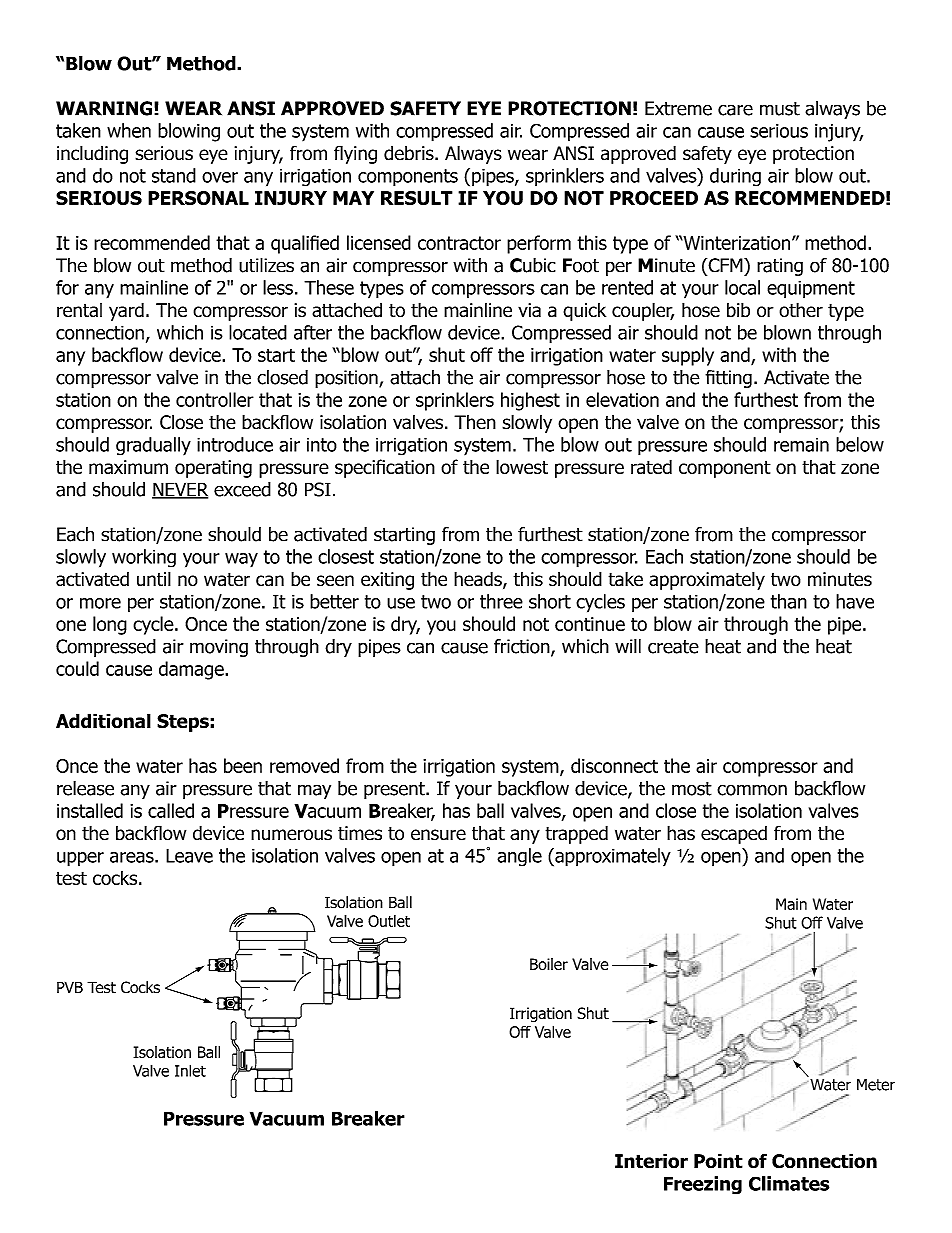 The image size is (952, 1233). What do you see at coordinates (215, 399) in the page?
I see `controller` at bounding box center [215, 399].
